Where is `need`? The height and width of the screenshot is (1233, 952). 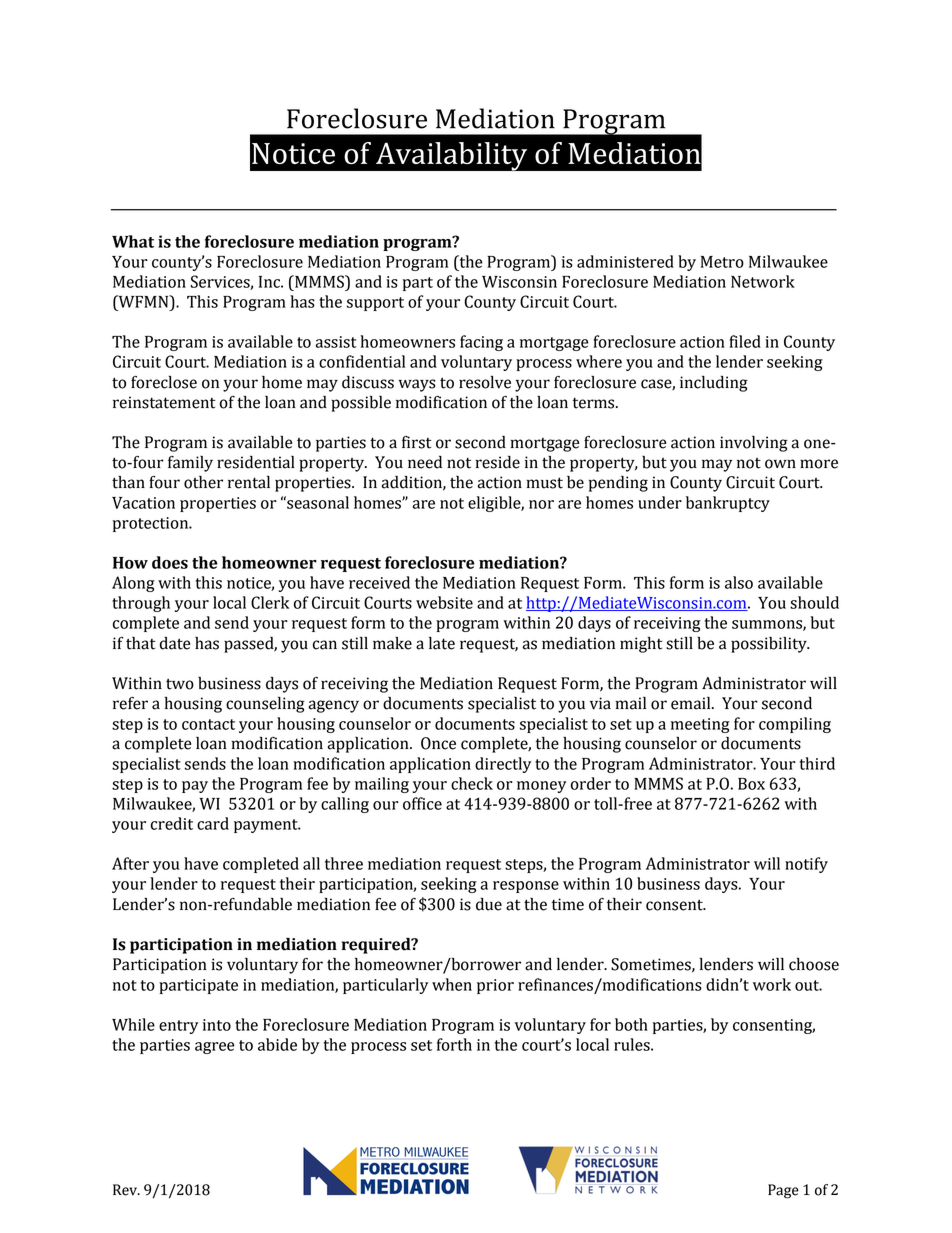 need is located at coordinates (425, 462).
